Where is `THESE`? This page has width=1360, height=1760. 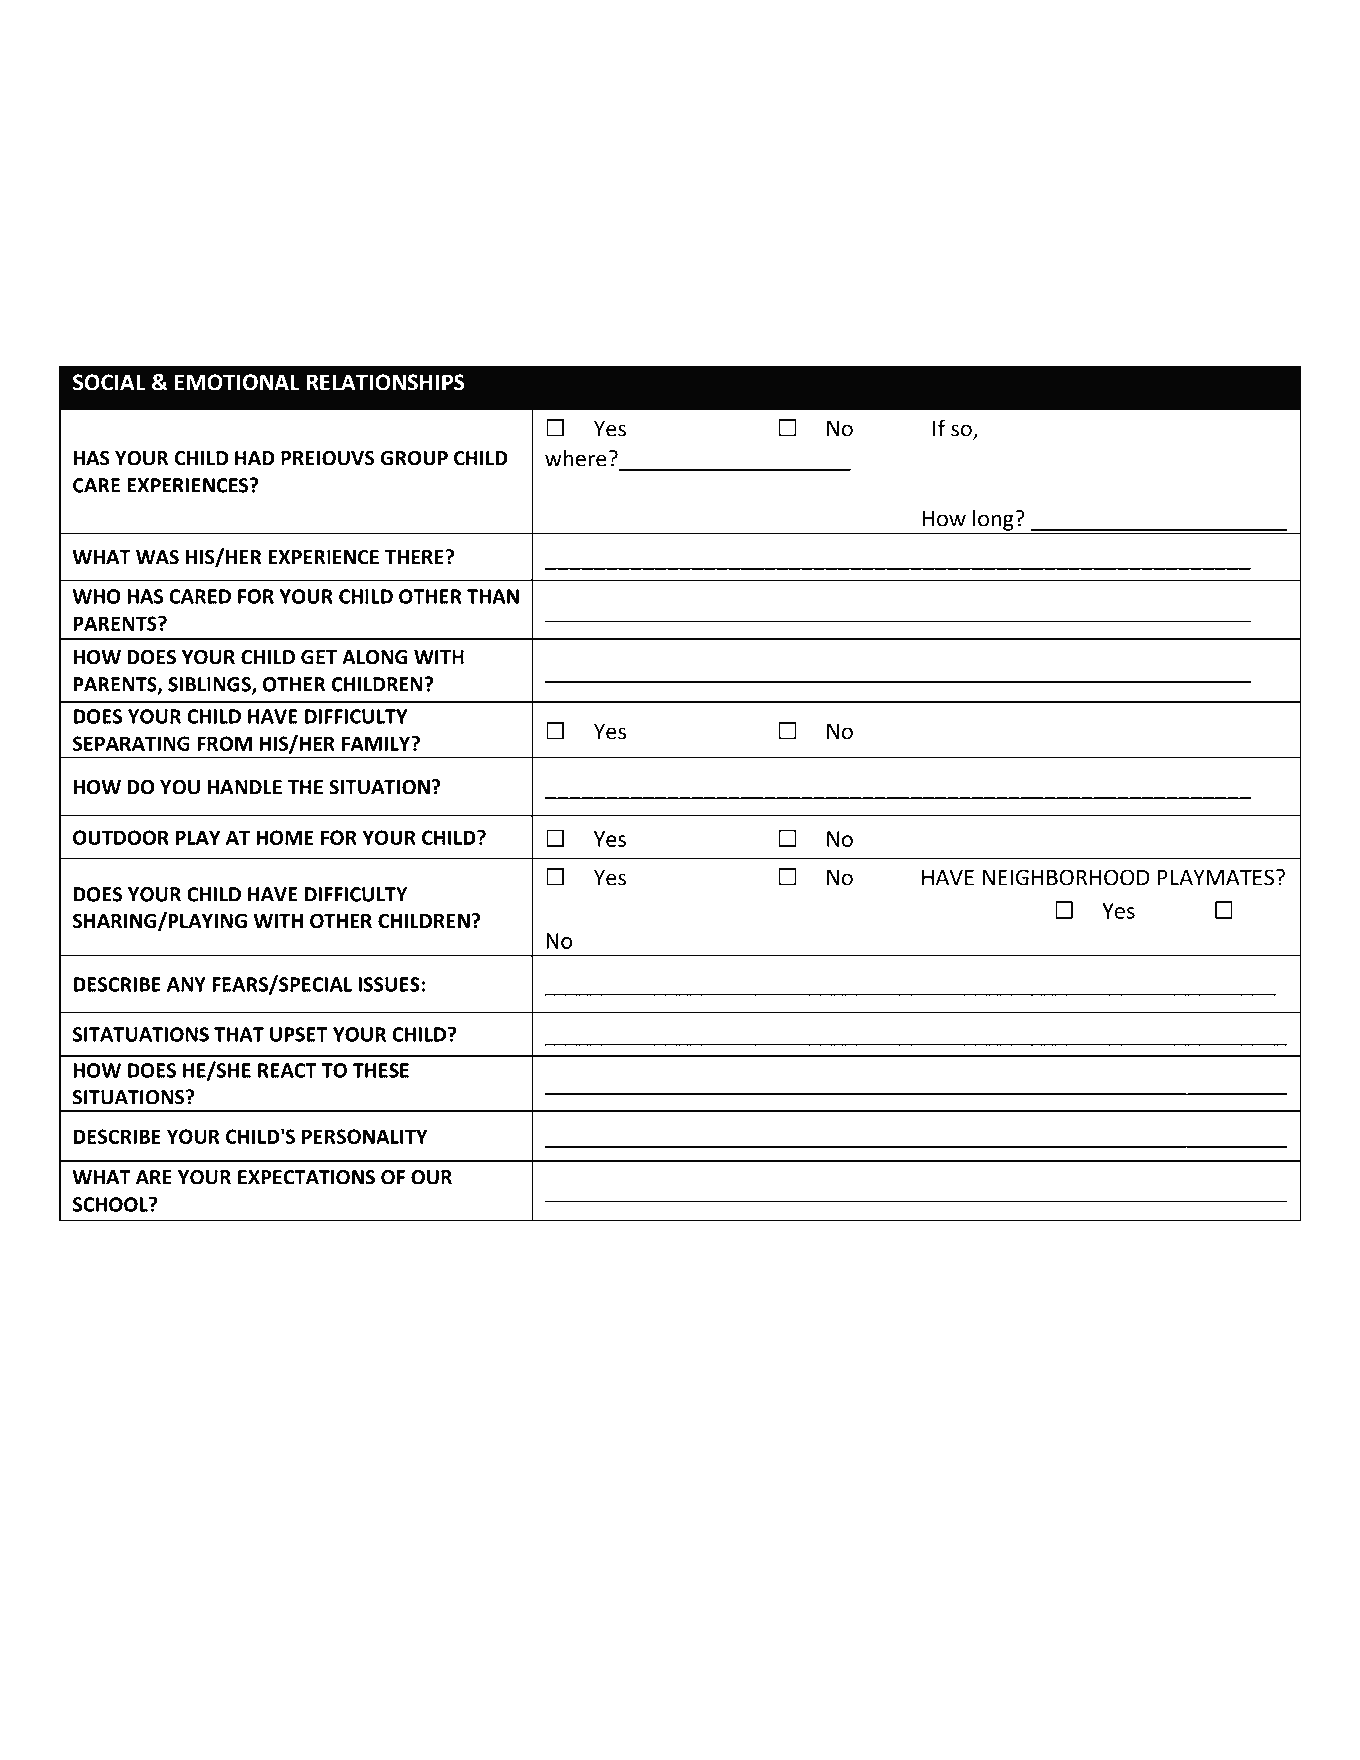
THESE is located at coordinates (381, 1070).
